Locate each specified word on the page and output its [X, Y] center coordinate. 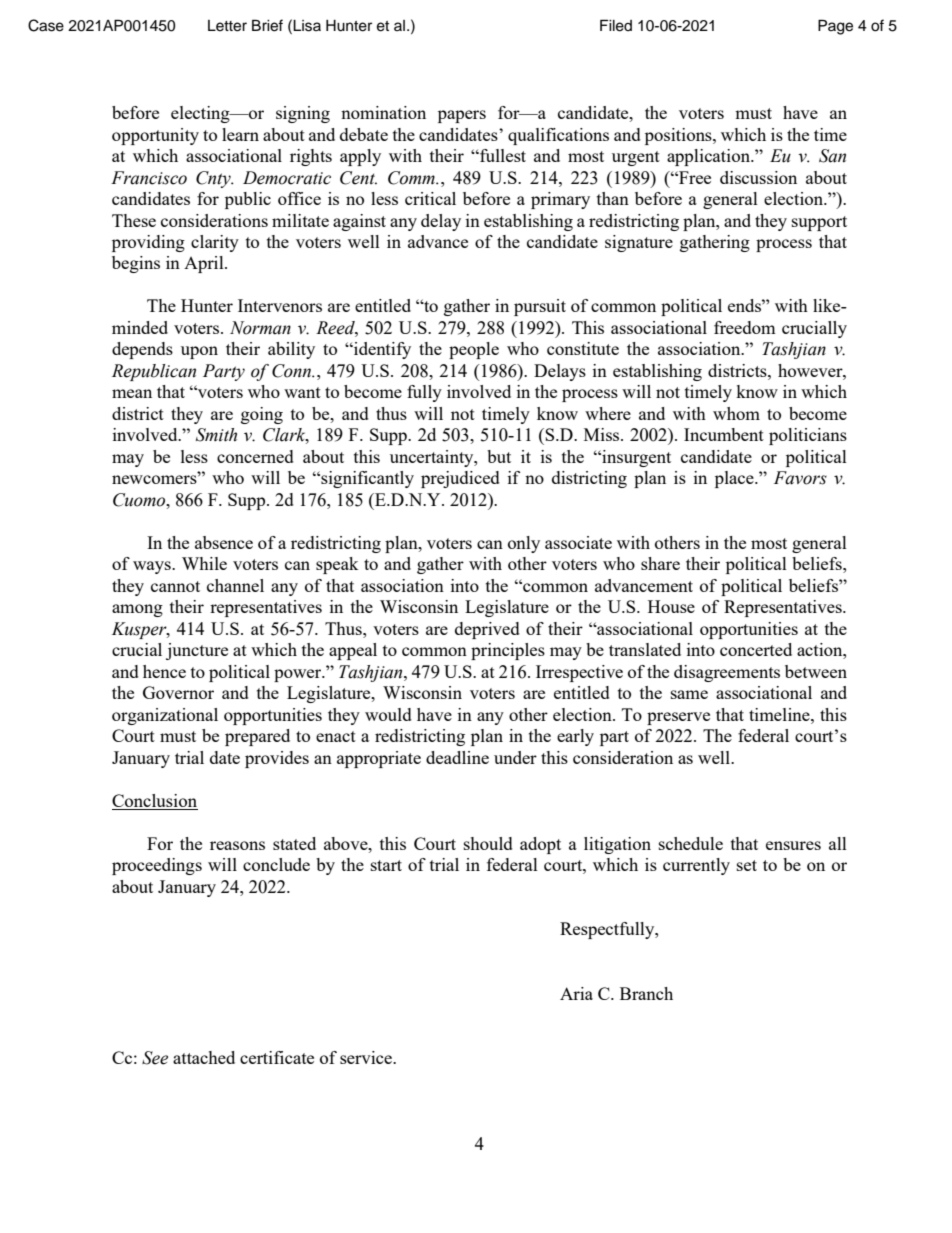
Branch [646, 993]
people [474, 350]
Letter [227, 26]
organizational [165, 716]
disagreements [727, 673]
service [367, 1057]
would [388, 714]
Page [835, 27]
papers [462, 116]
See [155, 1058]
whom [736, 413]
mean [132, 393]
